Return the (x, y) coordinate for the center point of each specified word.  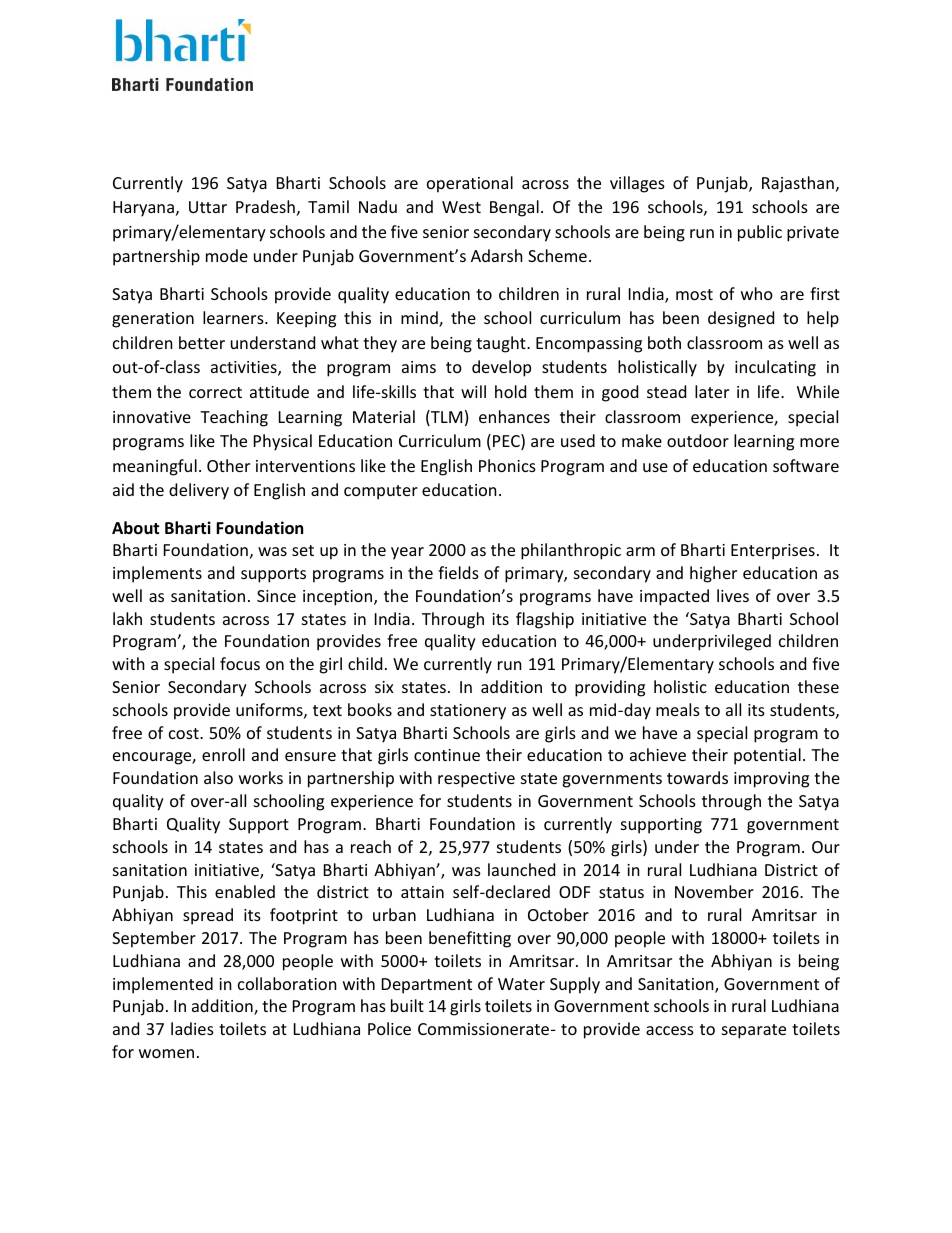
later (712, 391)
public (760, 233)
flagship (545, 620)
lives (733, 595)
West (461, 207)
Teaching (234, 418)
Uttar (208, 207)
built (407, 1005)
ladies (192, 1028)
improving (771, 780)
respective (476, 780)
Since (276, 596)
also (218, 777)
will (473, 391)
